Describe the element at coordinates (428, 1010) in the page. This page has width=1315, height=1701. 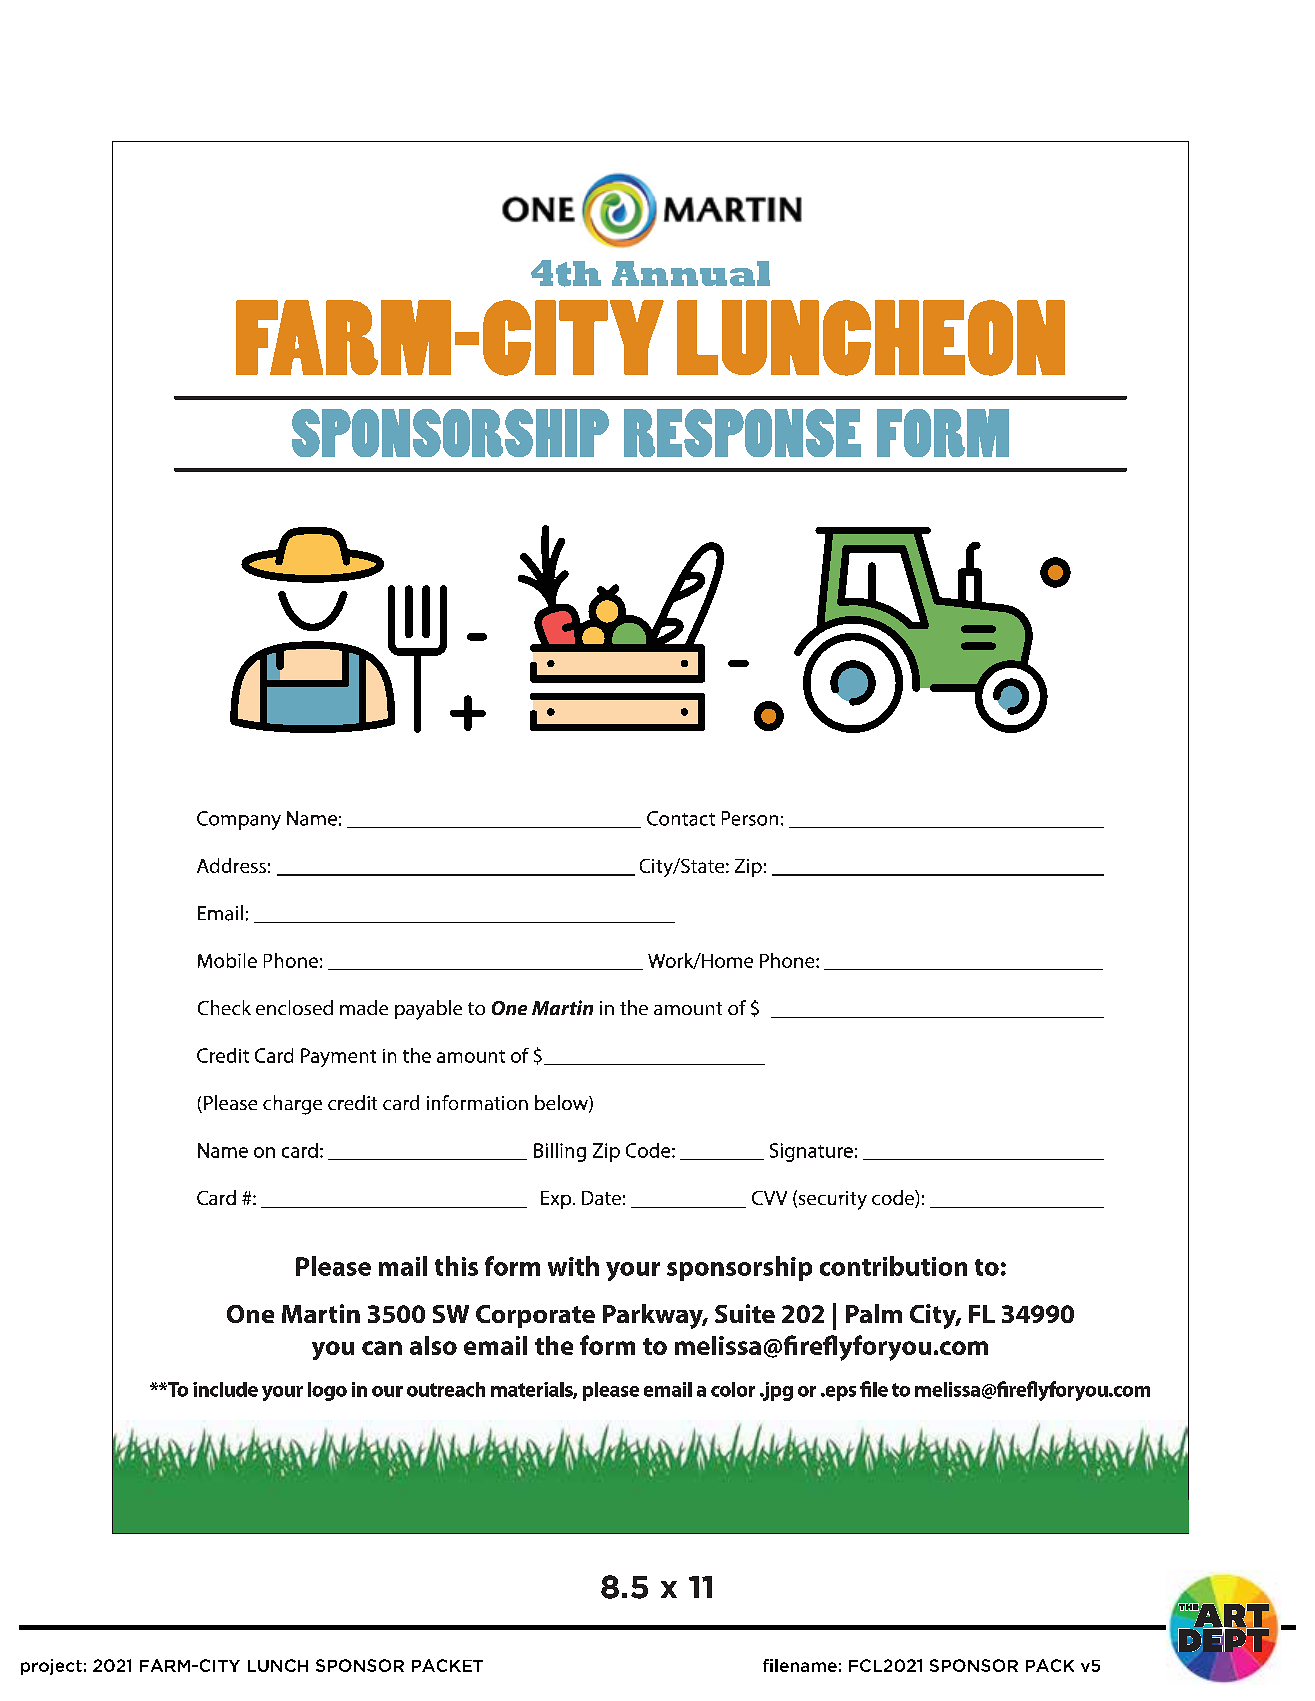
I see `payable` at that location.
